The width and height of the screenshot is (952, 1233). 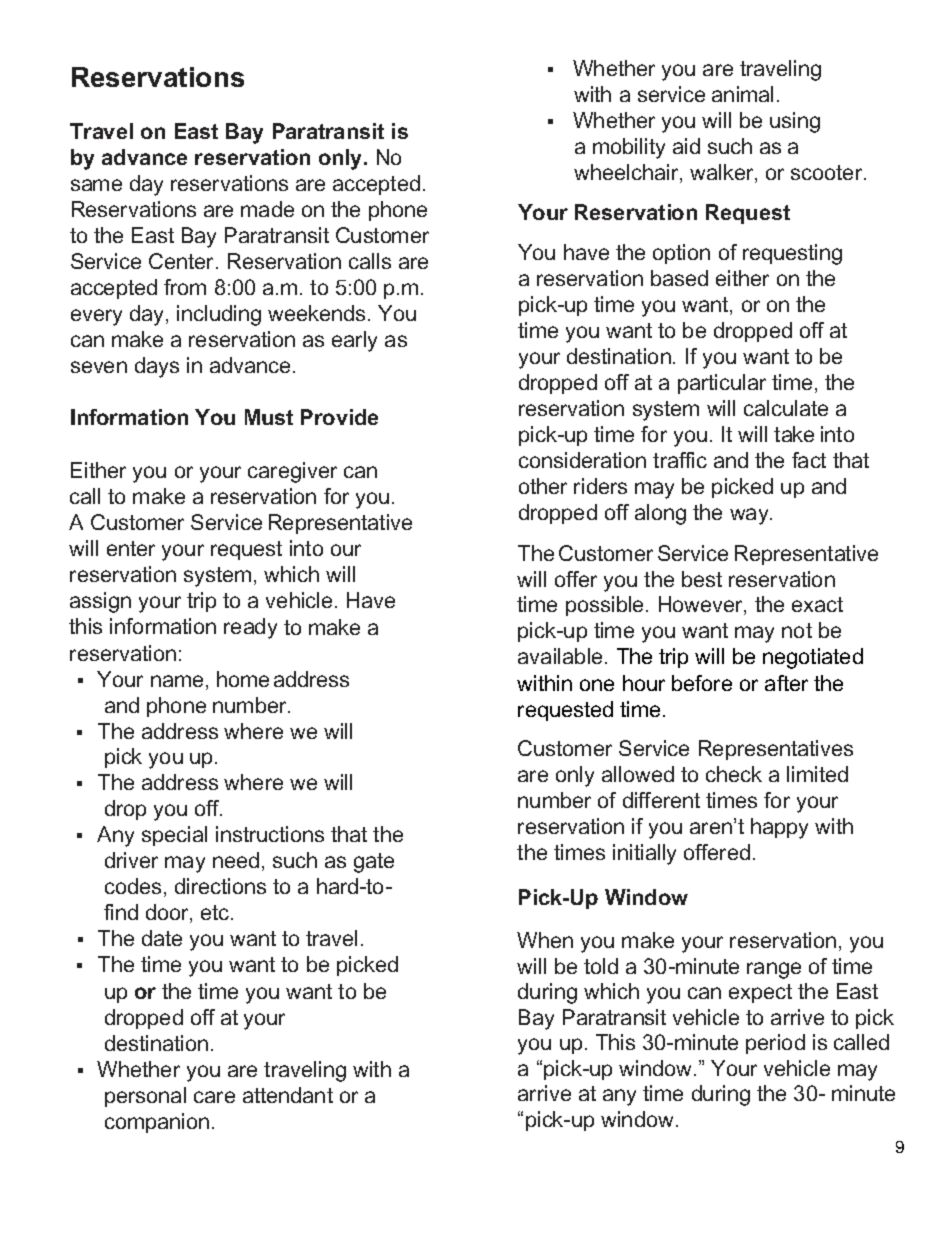 What do you see at coordinates (779, 828) in the screenshot?
I see `happy` at bounding box center [779, 828].
